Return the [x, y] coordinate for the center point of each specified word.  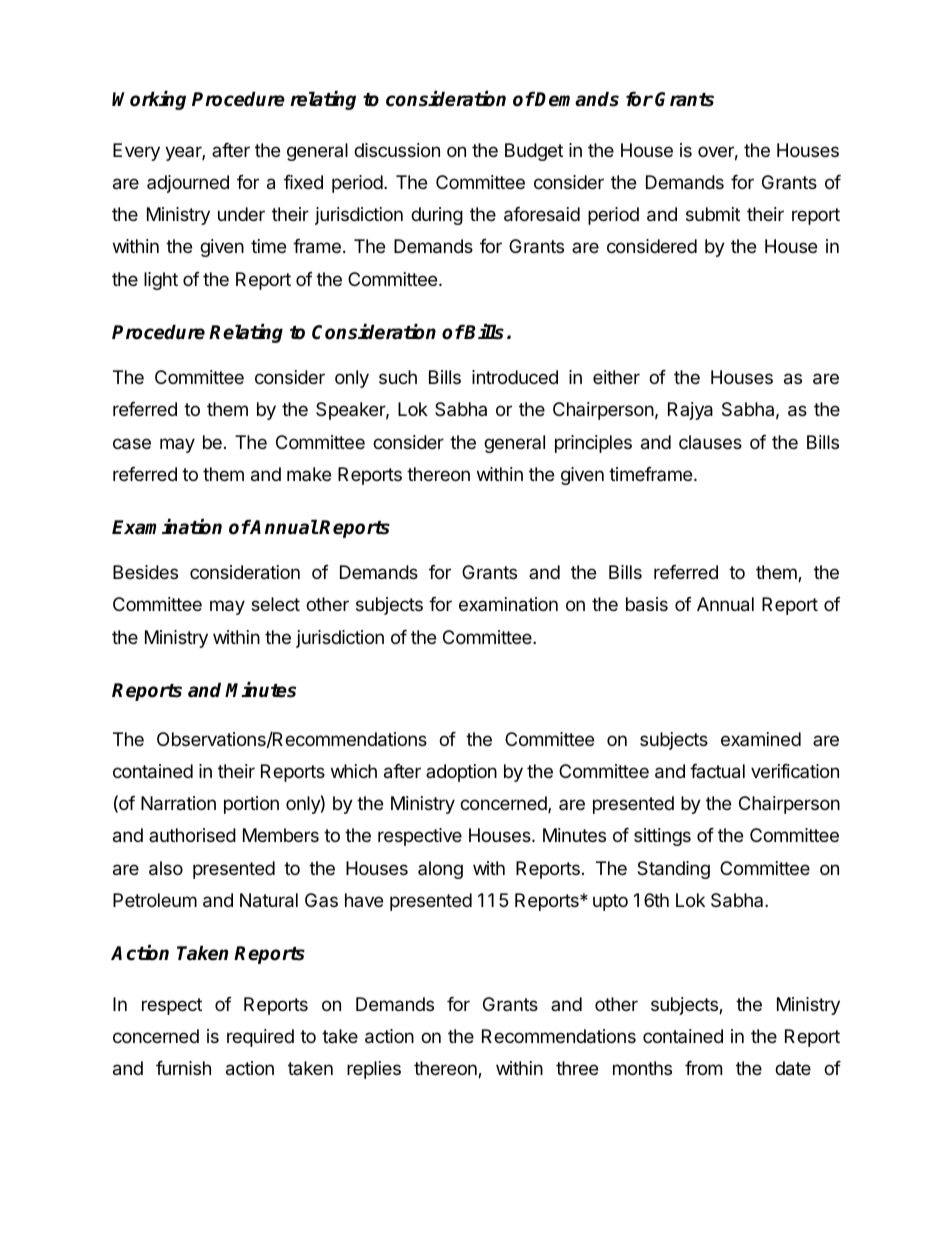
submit [713, 214]
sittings [662, 837]
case [132, 444]
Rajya [690, 411]
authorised [192, 835]
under [241, 214]
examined [761, 739]
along [440, 870]
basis [647, 604]
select [275, 604]
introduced [515, 377]
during [437, 216]
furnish [183, 1068]
